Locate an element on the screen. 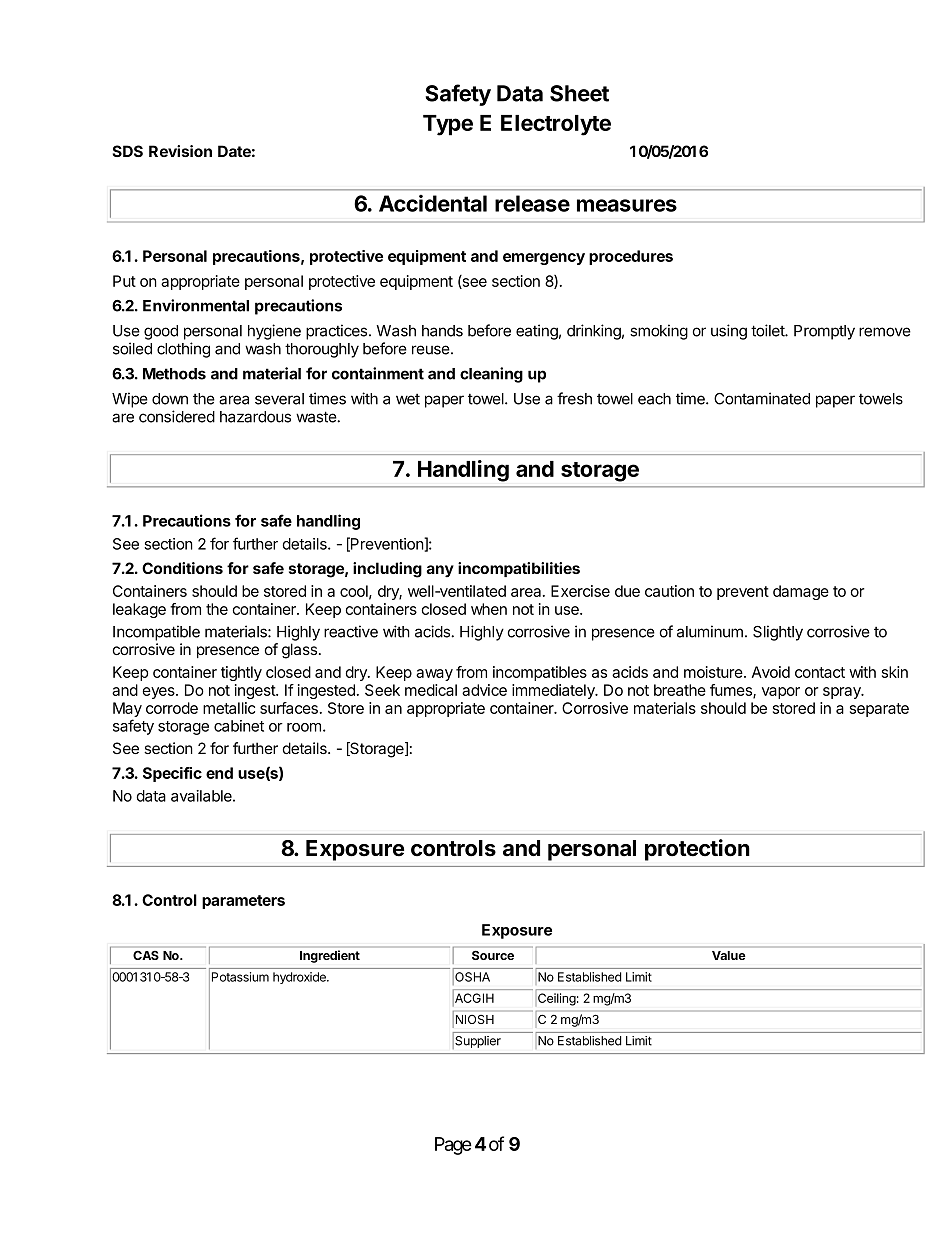 This screenshot has height=1233, width=952. Electrolyte is located at coordinates (556, 125).
